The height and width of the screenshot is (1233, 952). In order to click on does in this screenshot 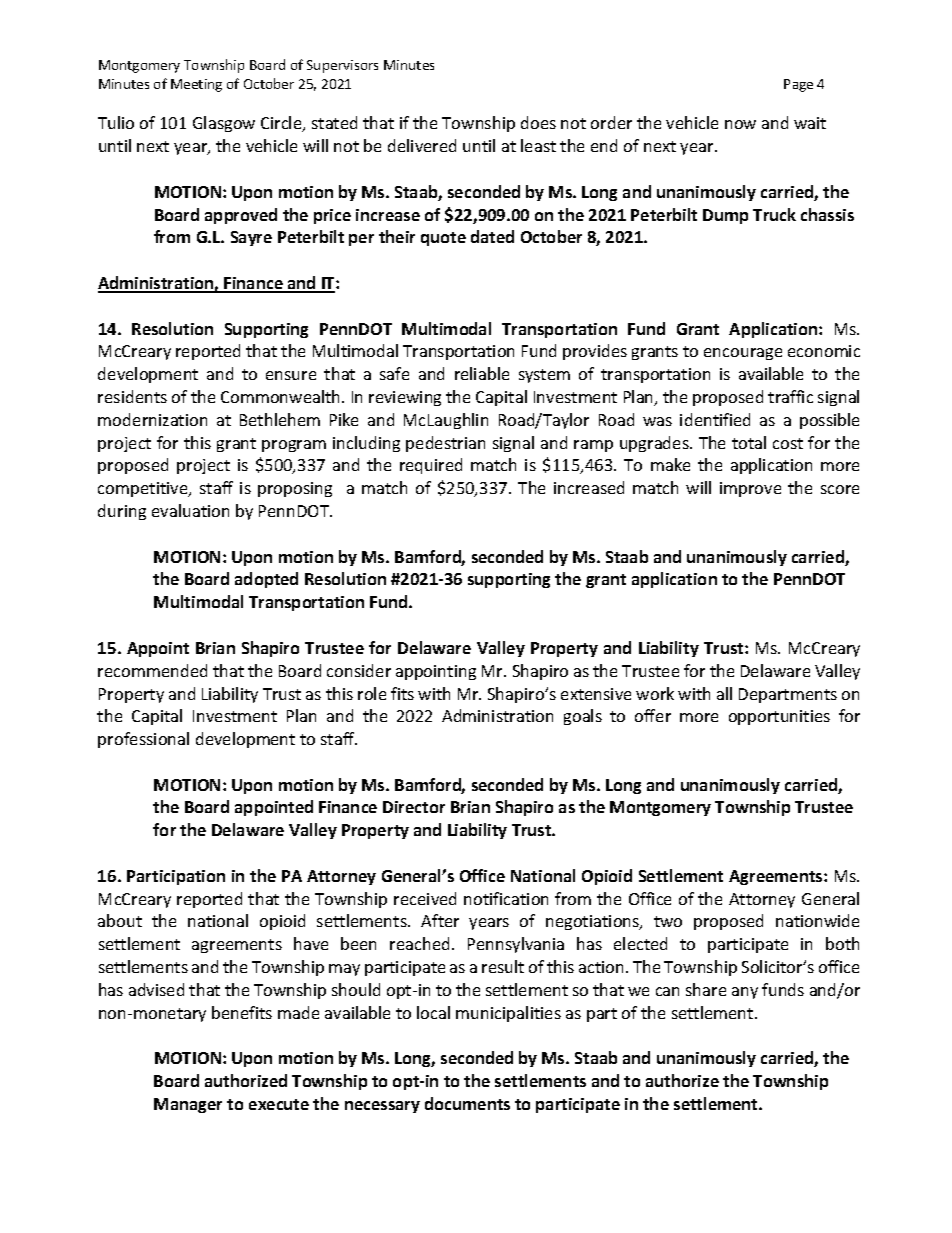, I will do `click(538, 122)`.
